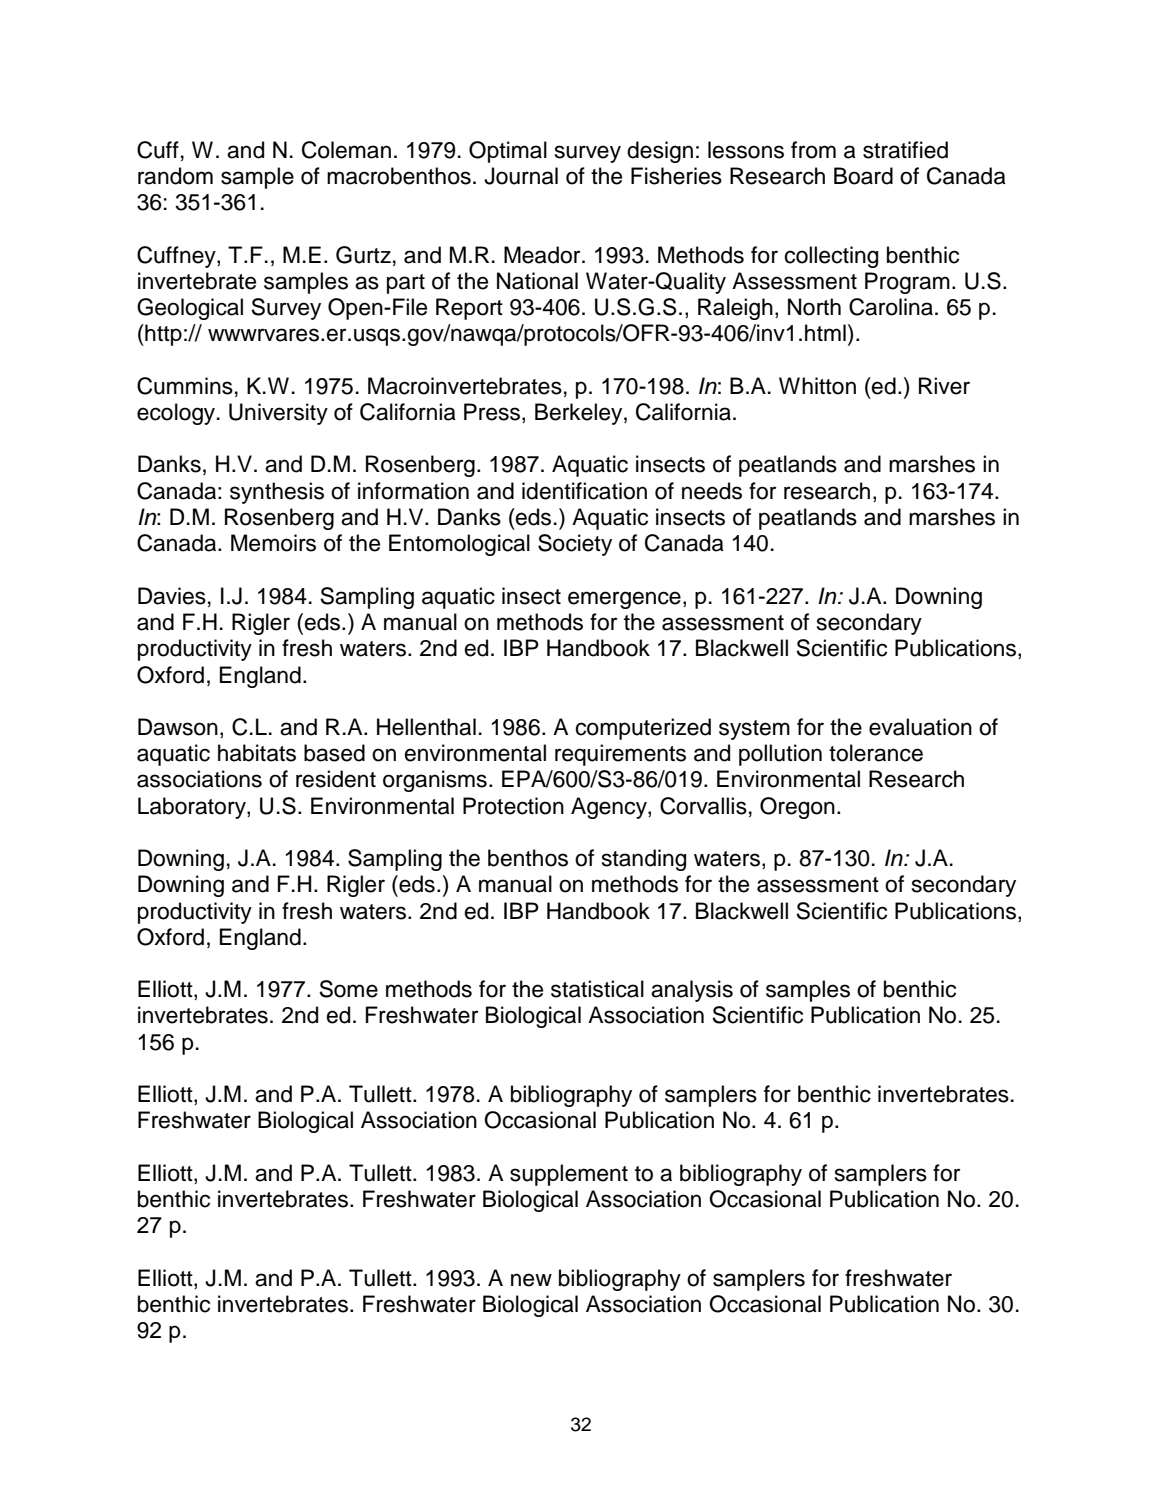 The height and width of the screenshot is (1504, 1162). What do you see at coordinates (863, 176) in the screenshot?
I see `Board` at bounding box center [863, 176].
